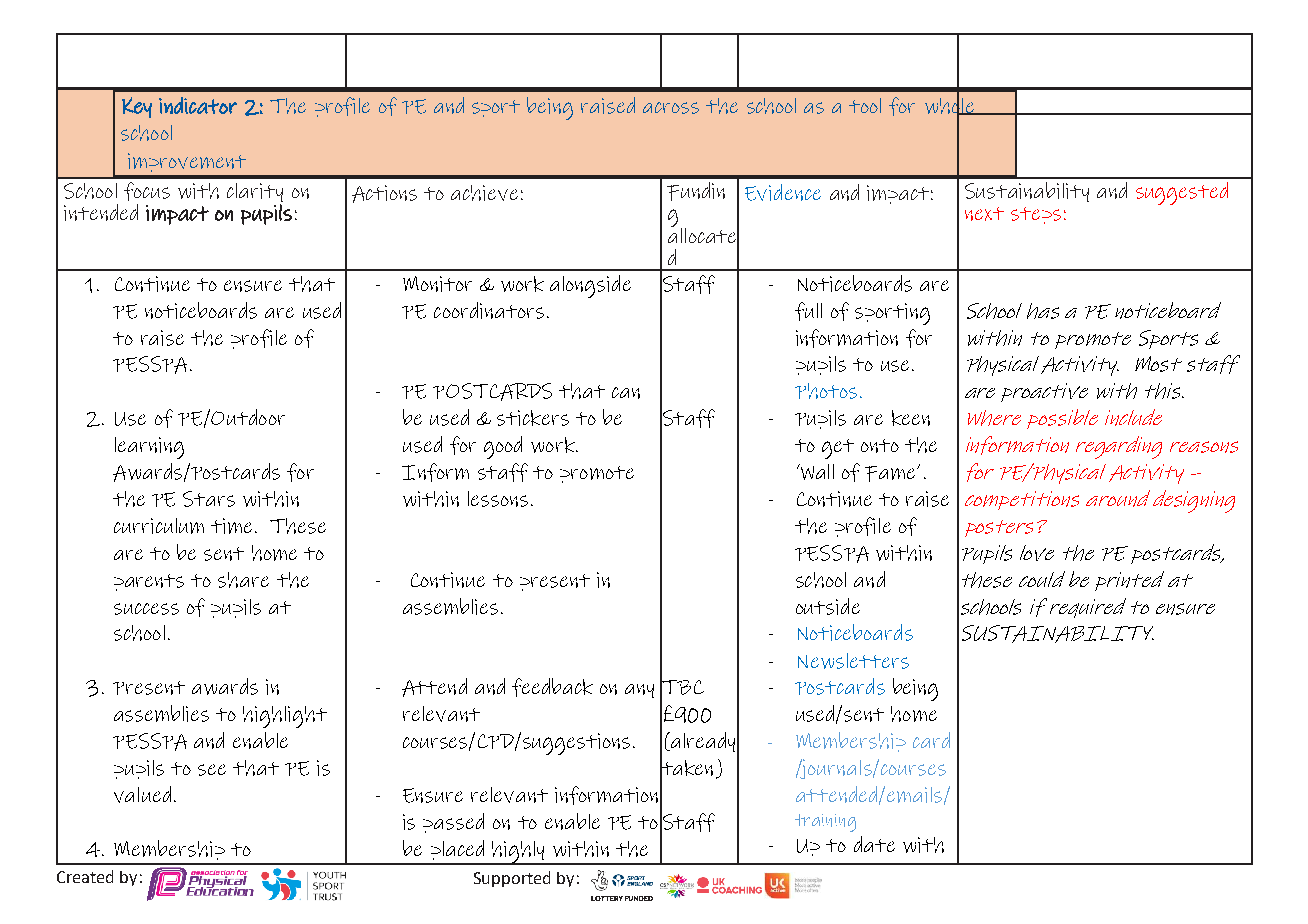 This page has height=924, width=1308. What do you see at coordinates (951, 106) in the page?
I see `whole` at bounding box center [951, 106].
